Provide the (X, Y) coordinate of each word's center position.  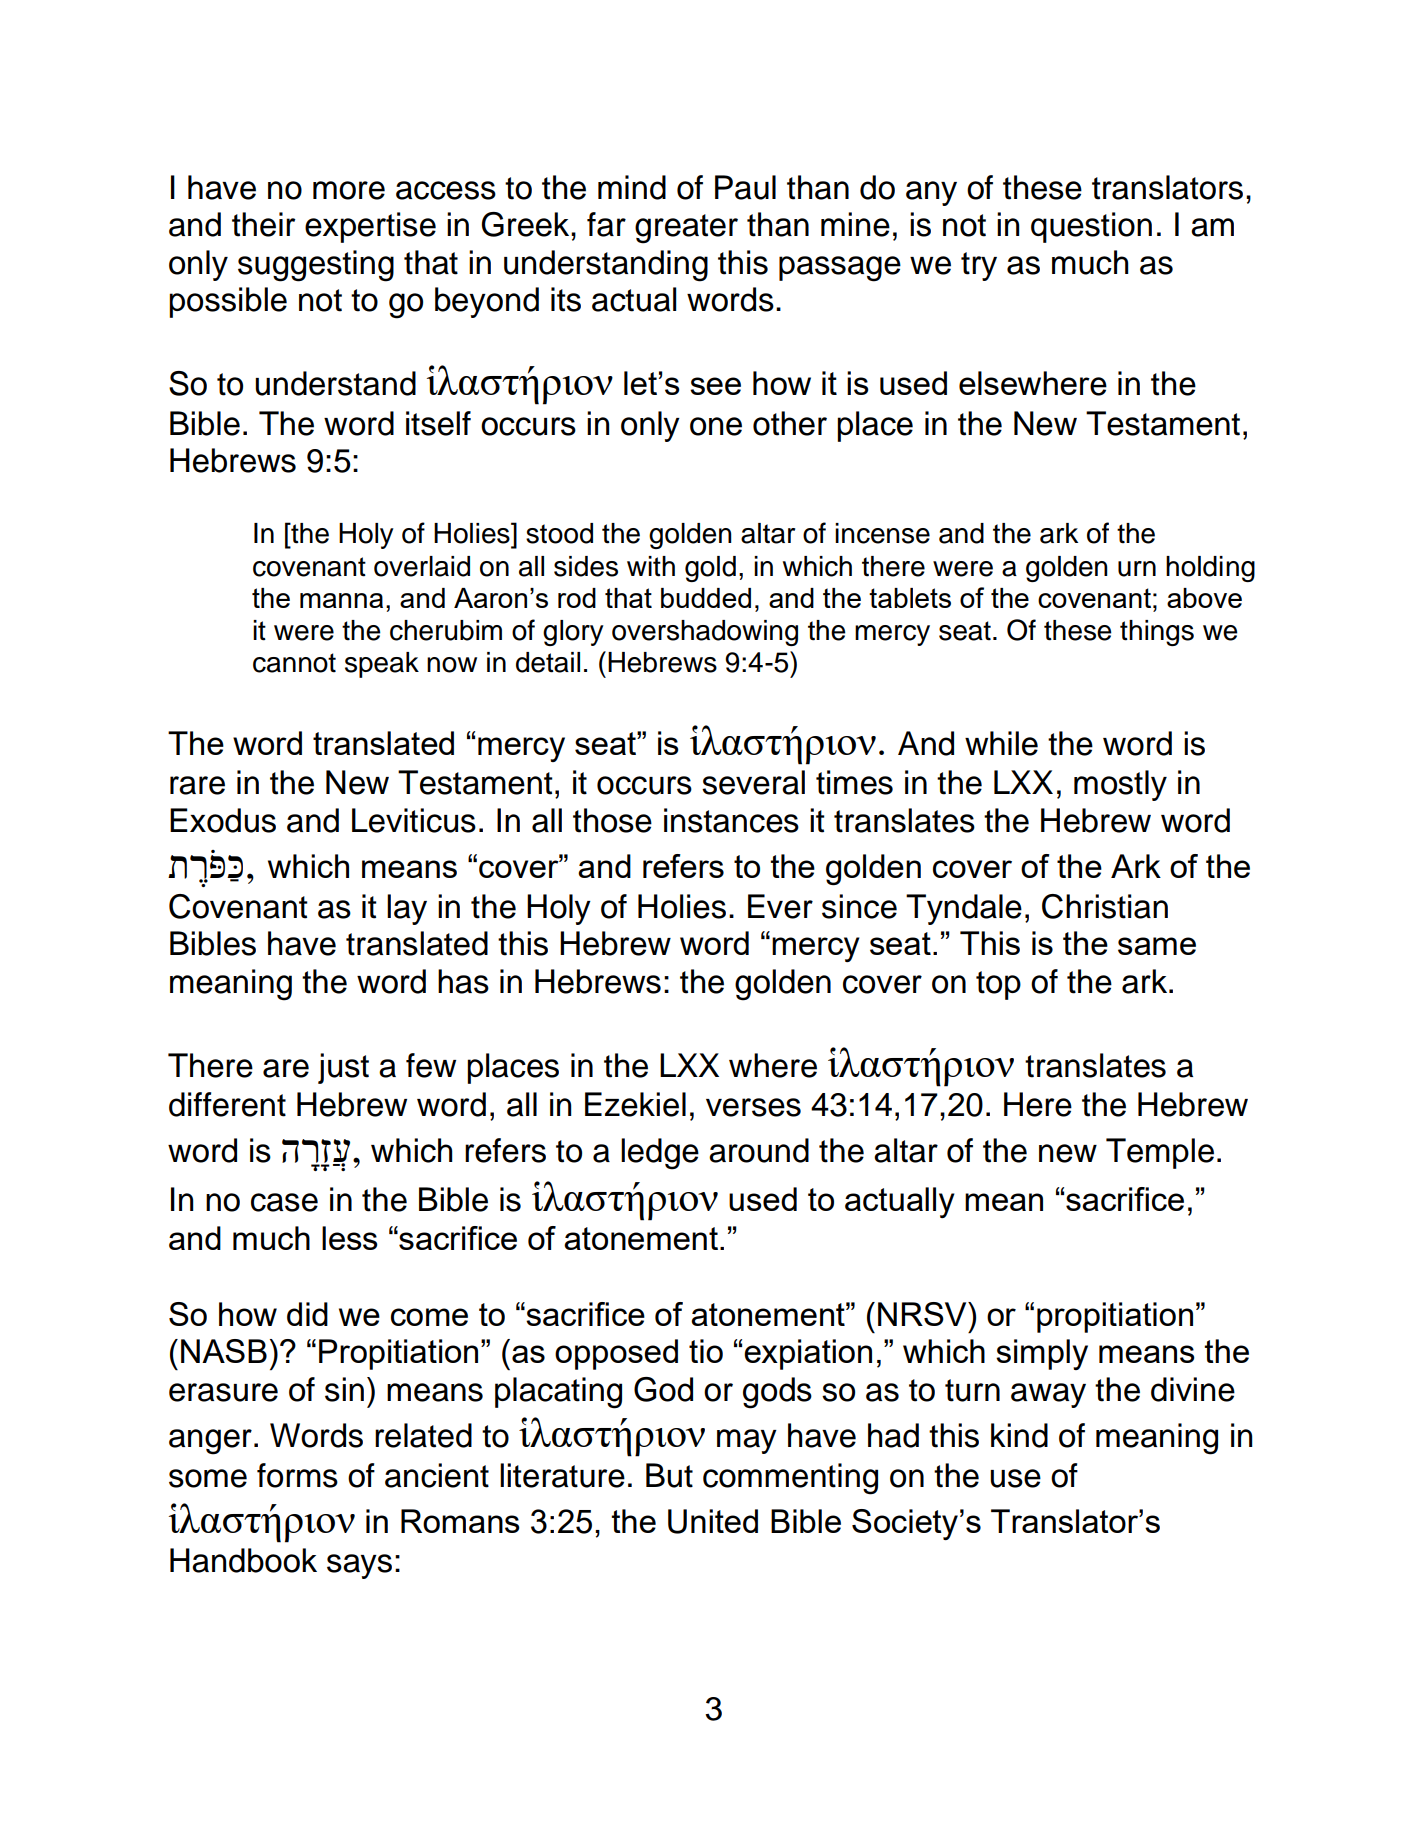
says (359, 1566)
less (350, 1238)
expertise (370, 227)
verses (753, 1107)
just (343, 1068)
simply (1042, 1354)
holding (1210, 569)
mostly (1120, 785)
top (998, 985)
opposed (616, 1354)
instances (731, 820)
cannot (294, 663)
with (651, 566)
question (1091, 227)
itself (438, 423)
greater (686, 229)
